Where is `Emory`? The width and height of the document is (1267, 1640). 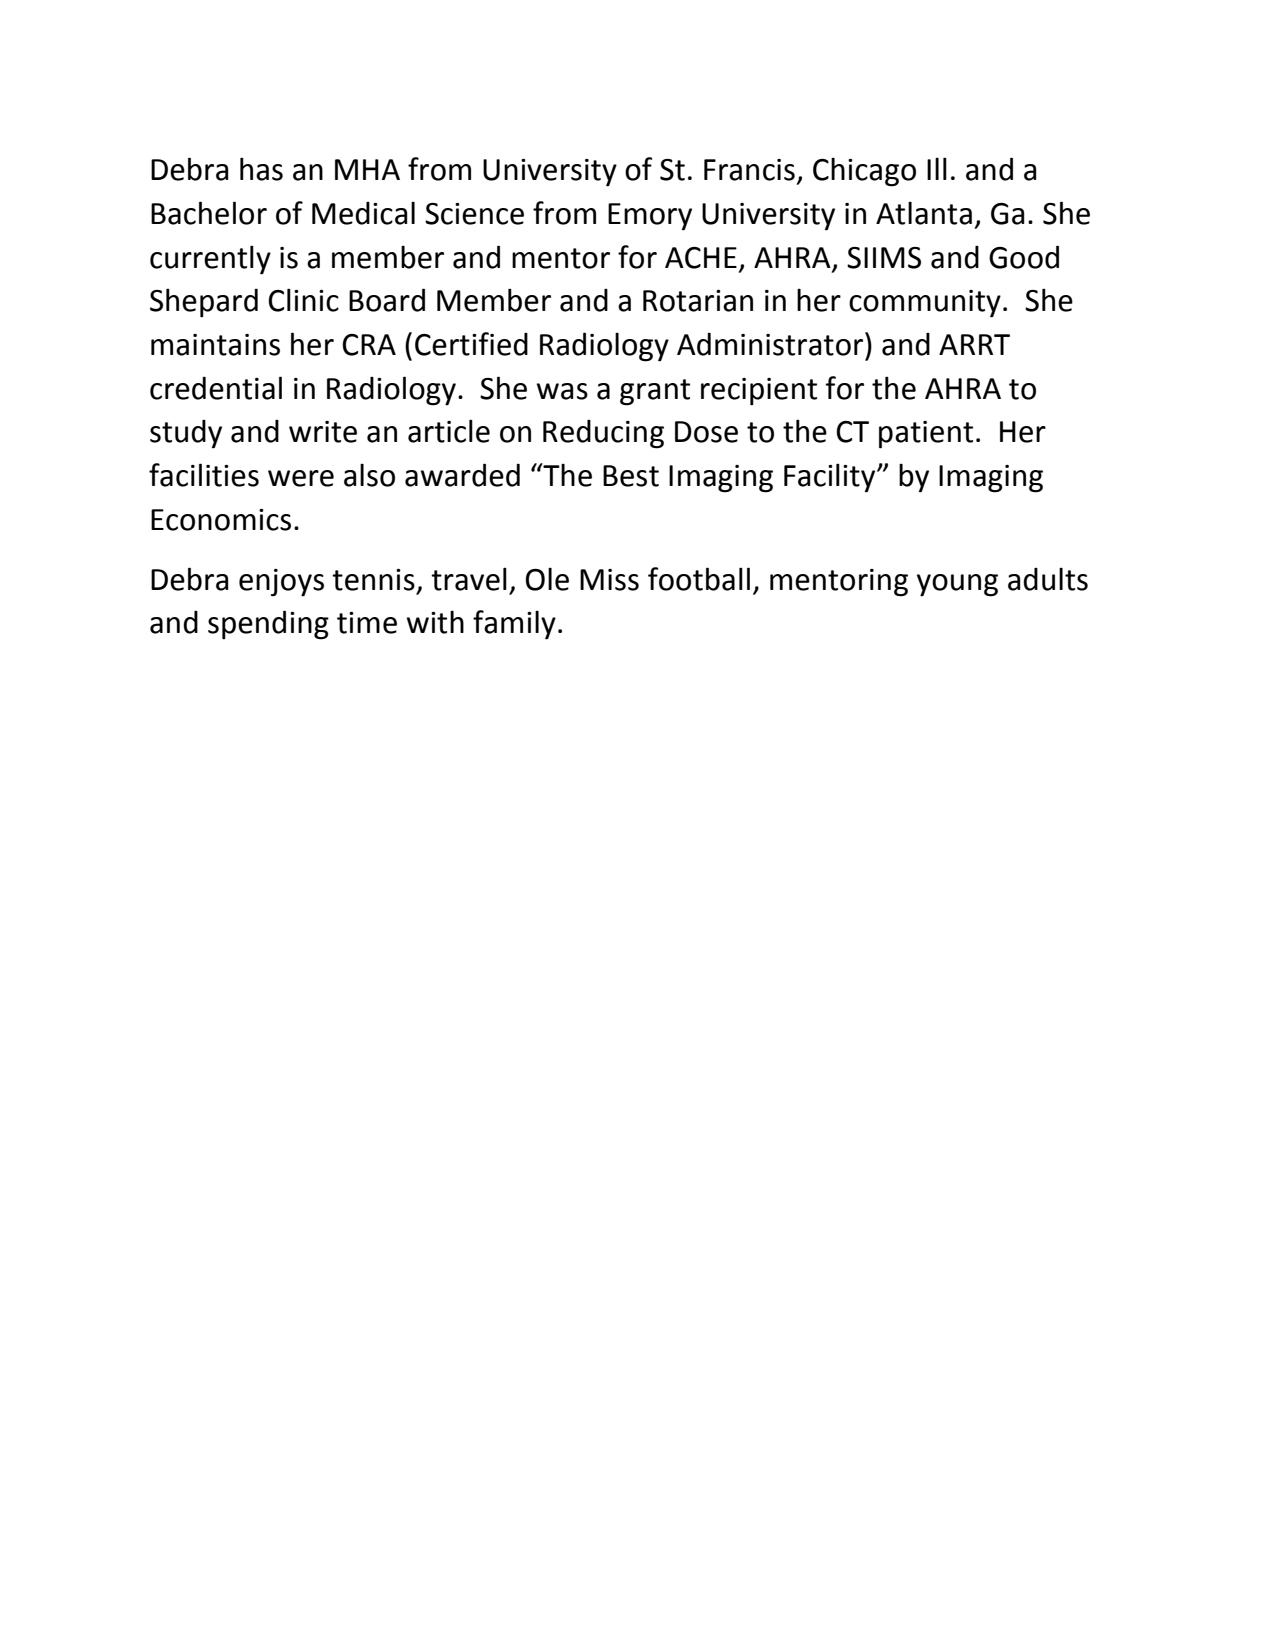 Emory is located at coordinates (650, 217).
